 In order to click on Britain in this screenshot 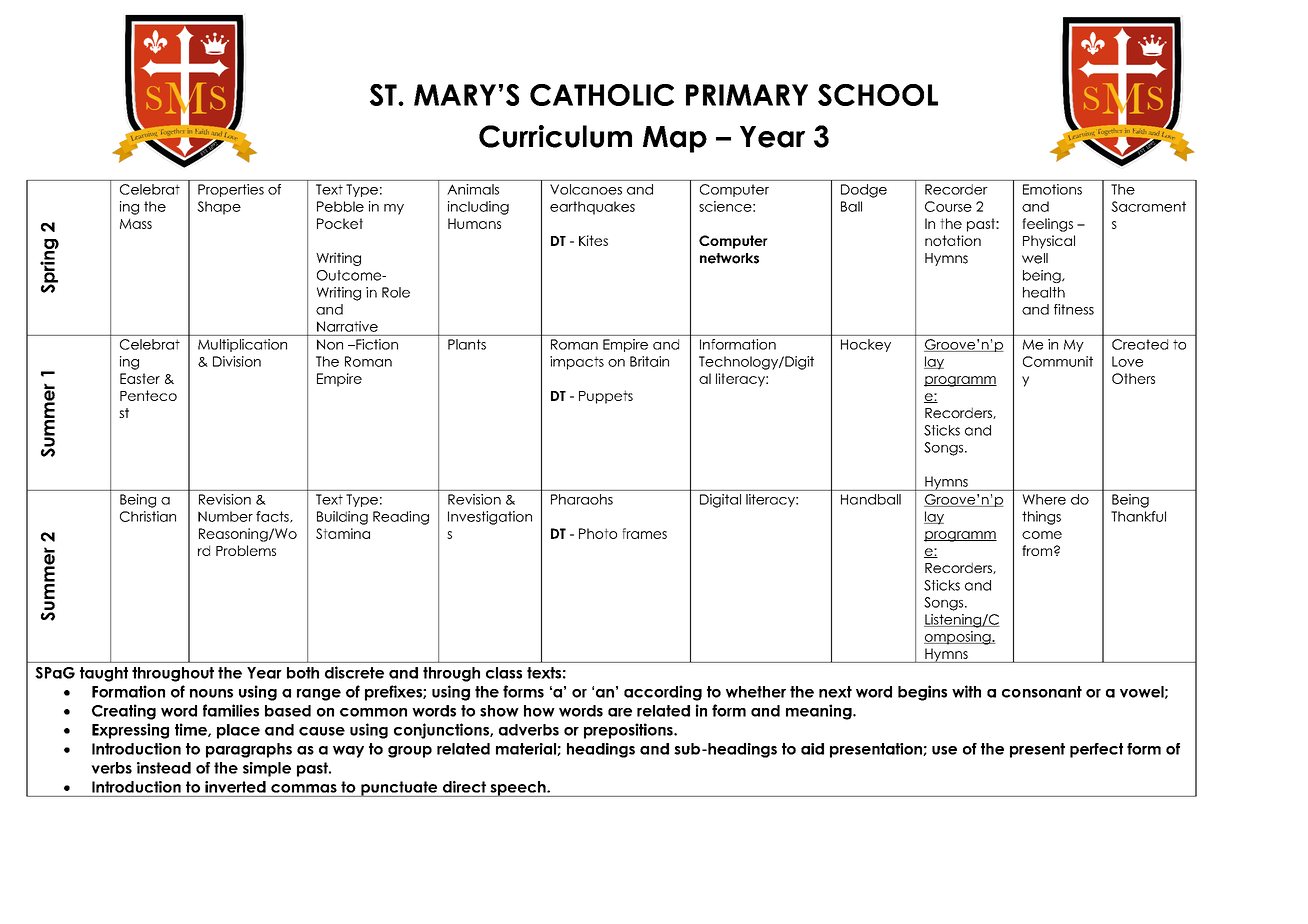, I will do `click(649, 361)`.
